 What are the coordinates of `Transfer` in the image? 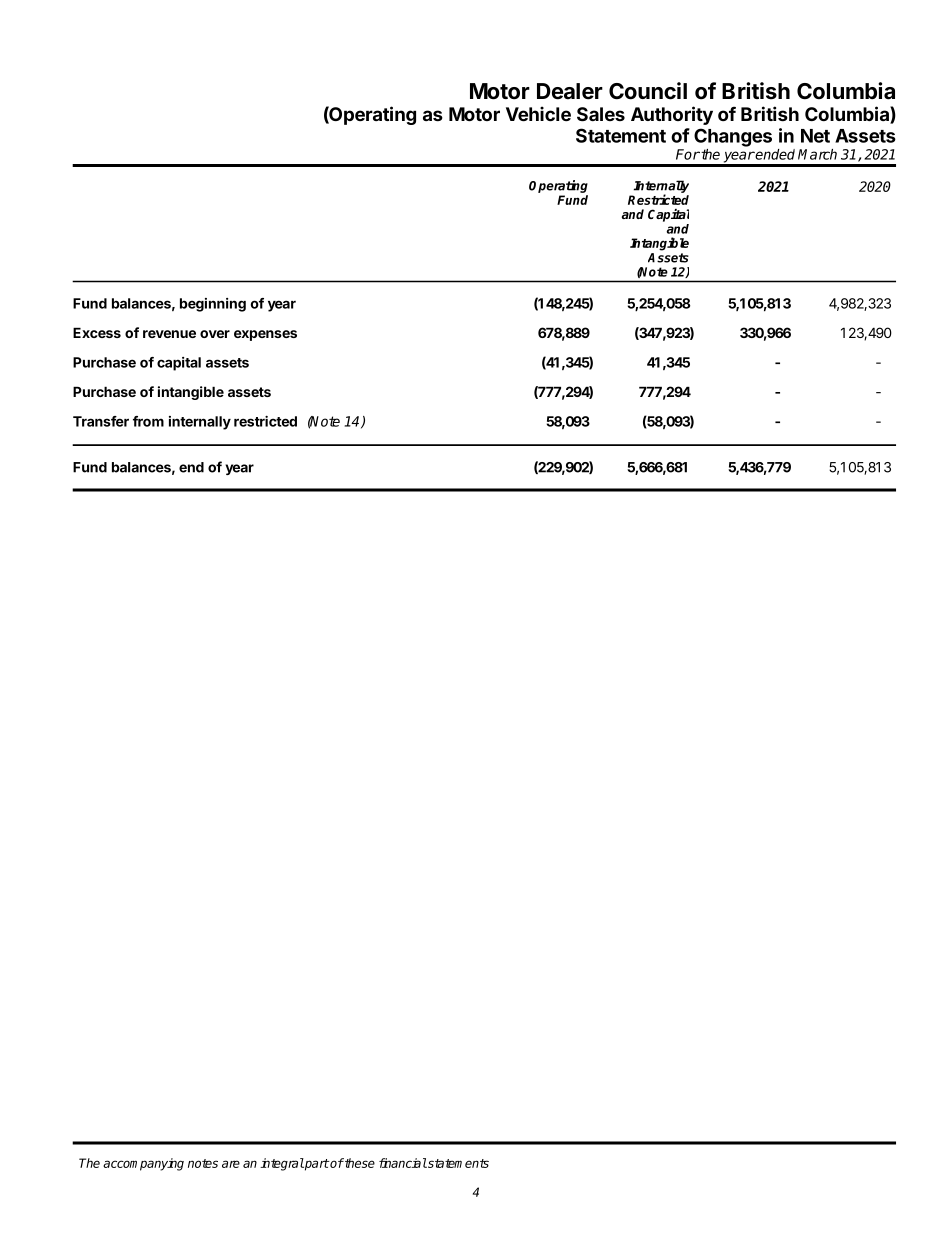 It's located at (101, 421).
